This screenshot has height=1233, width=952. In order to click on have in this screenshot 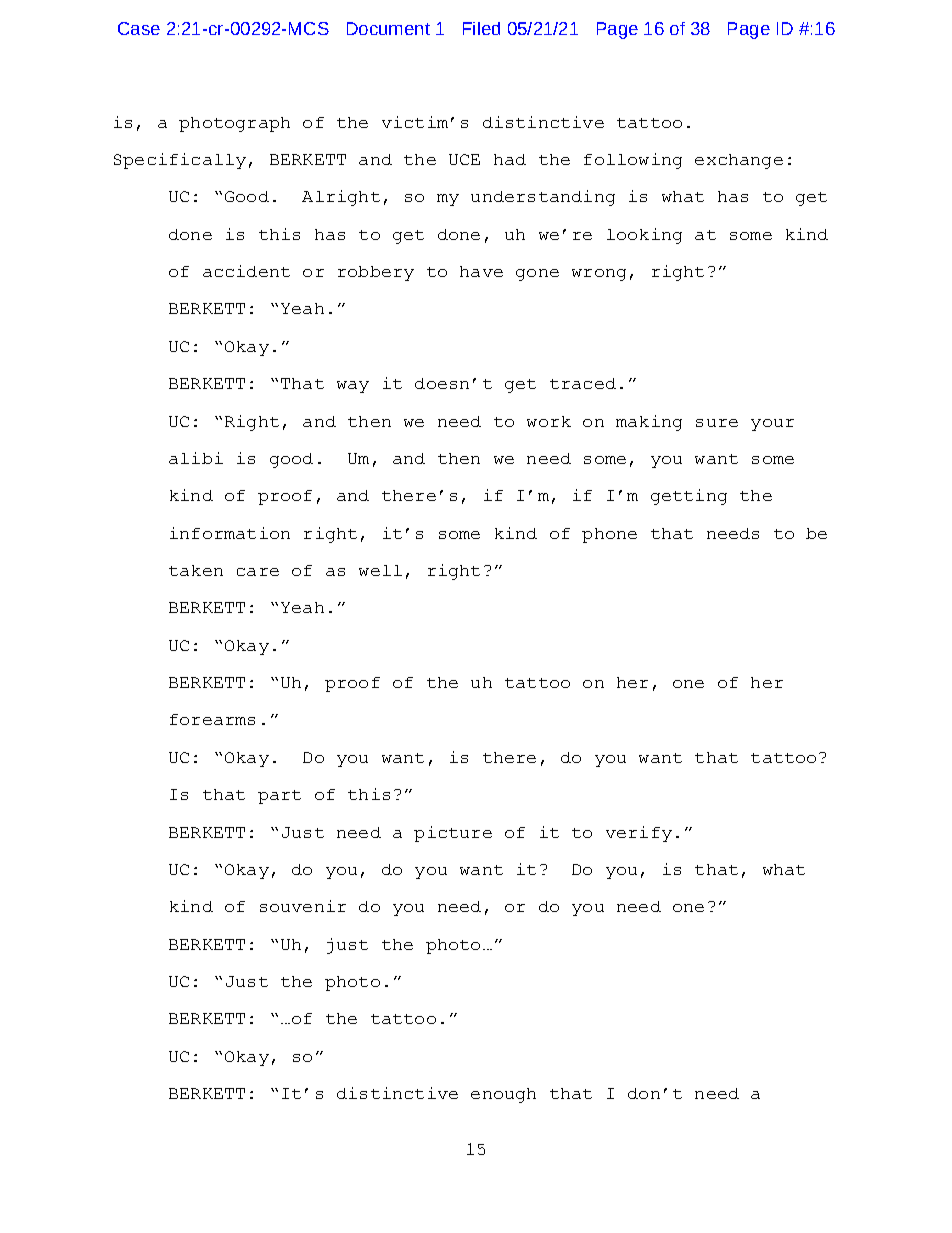, I will do `click(481, 271)`.
